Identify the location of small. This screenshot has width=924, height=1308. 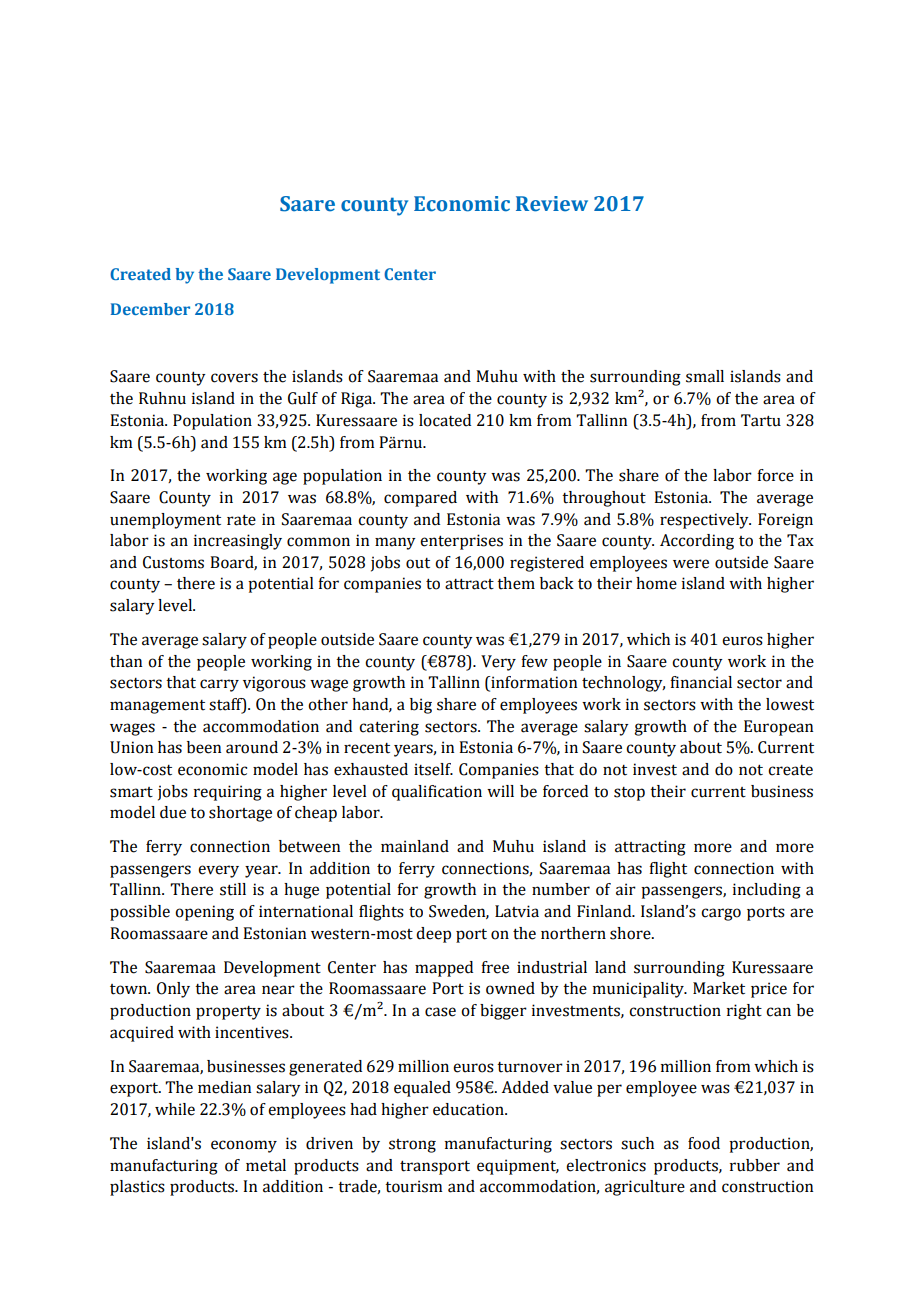
(705, 376).
